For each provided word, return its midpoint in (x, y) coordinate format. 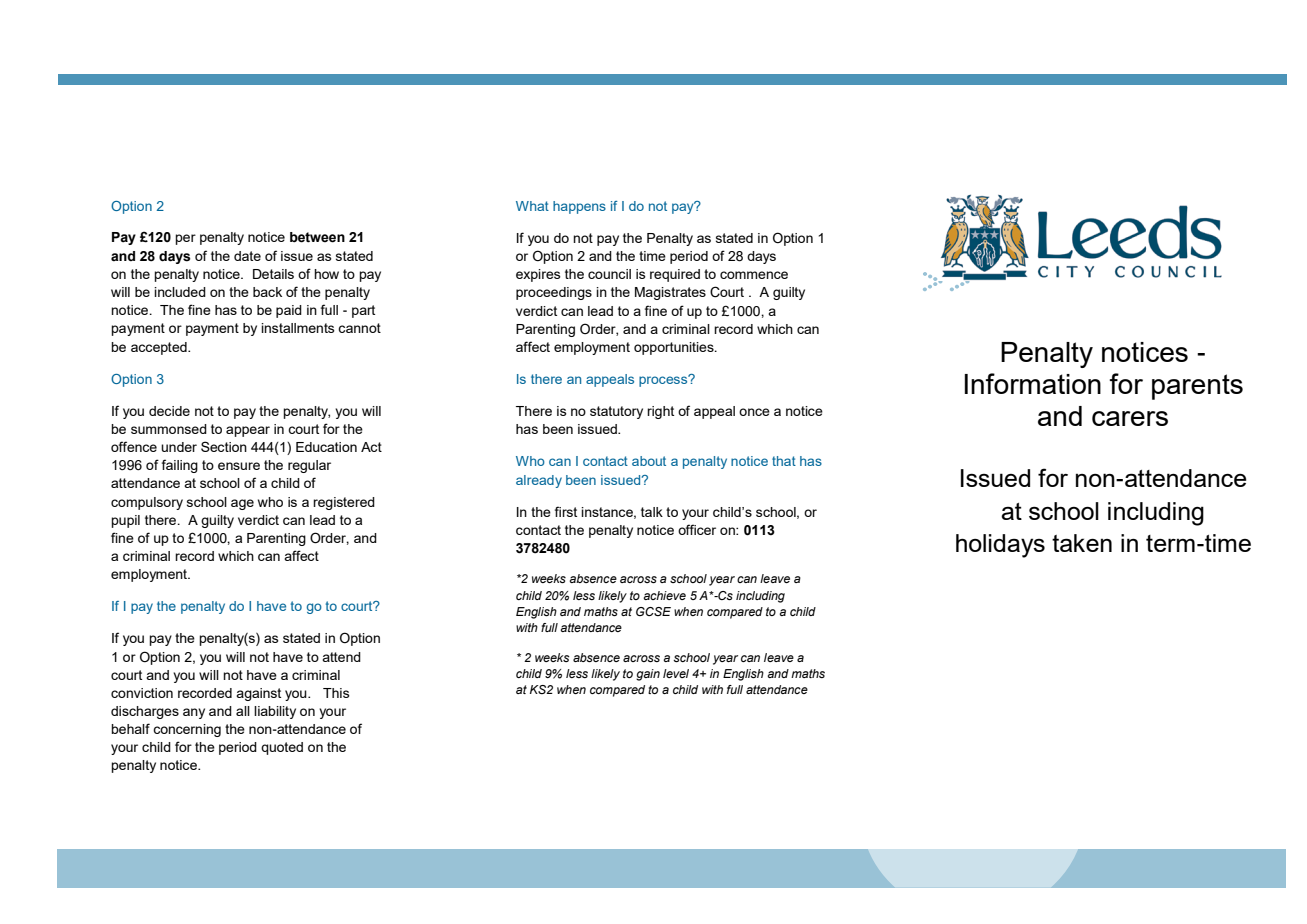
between (317, 237)
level (676, 673)
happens (579, 207)
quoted (282, 748)
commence (754, 275)
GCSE (653, 611)
